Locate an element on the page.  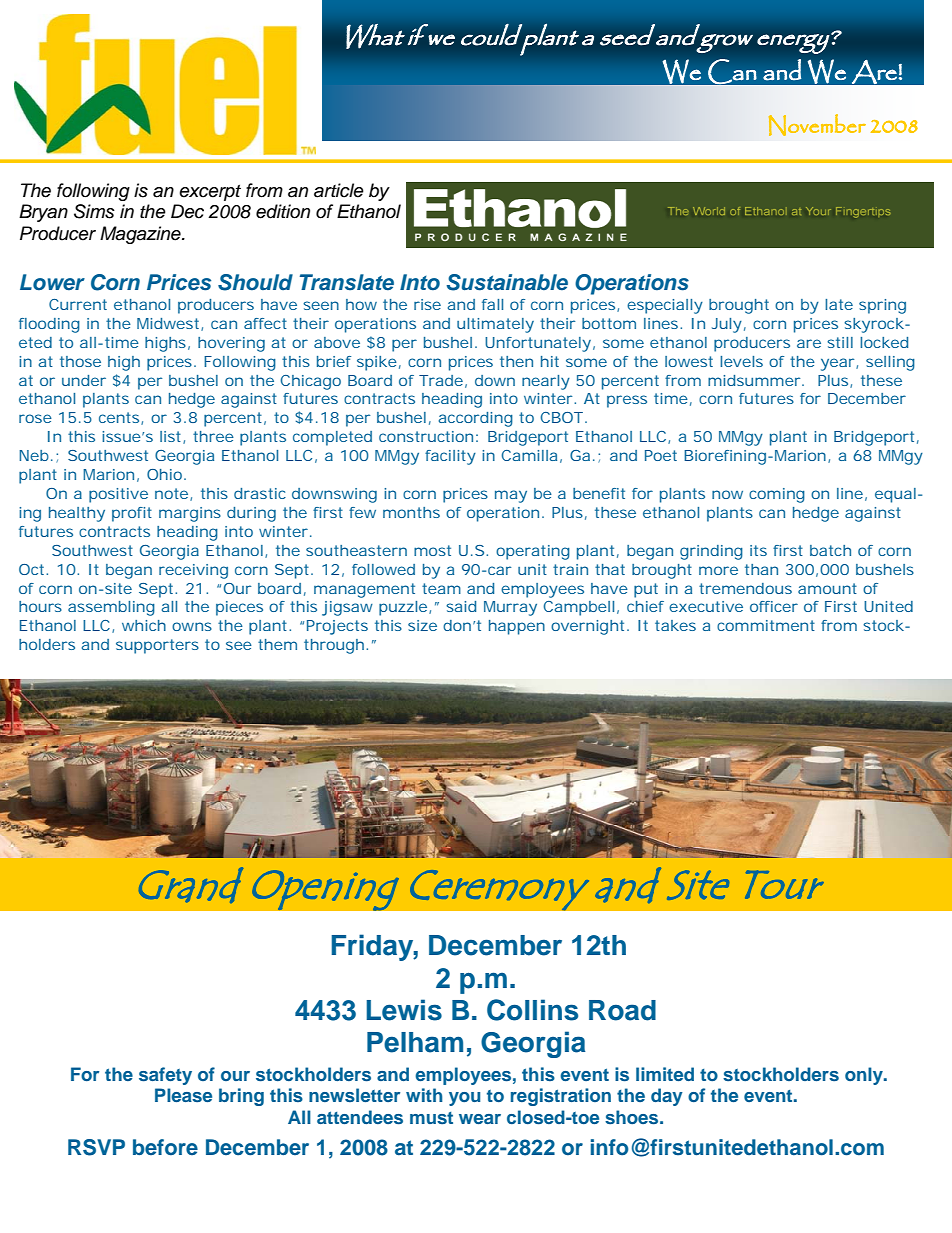
commitment is located at coordinates (766, 625).
